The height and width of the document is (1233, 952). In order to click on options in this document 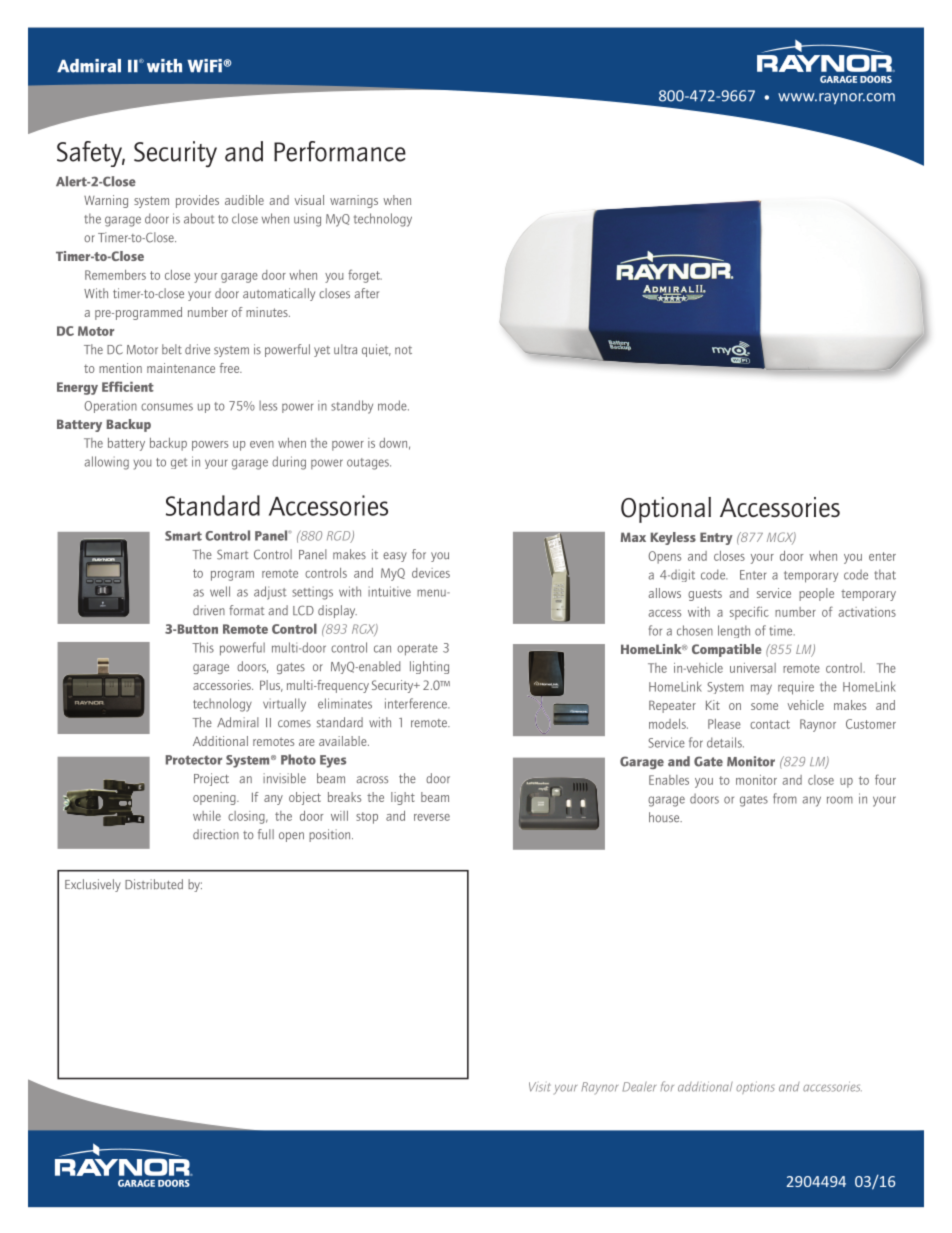, I will do `click(755, 1087)`.
